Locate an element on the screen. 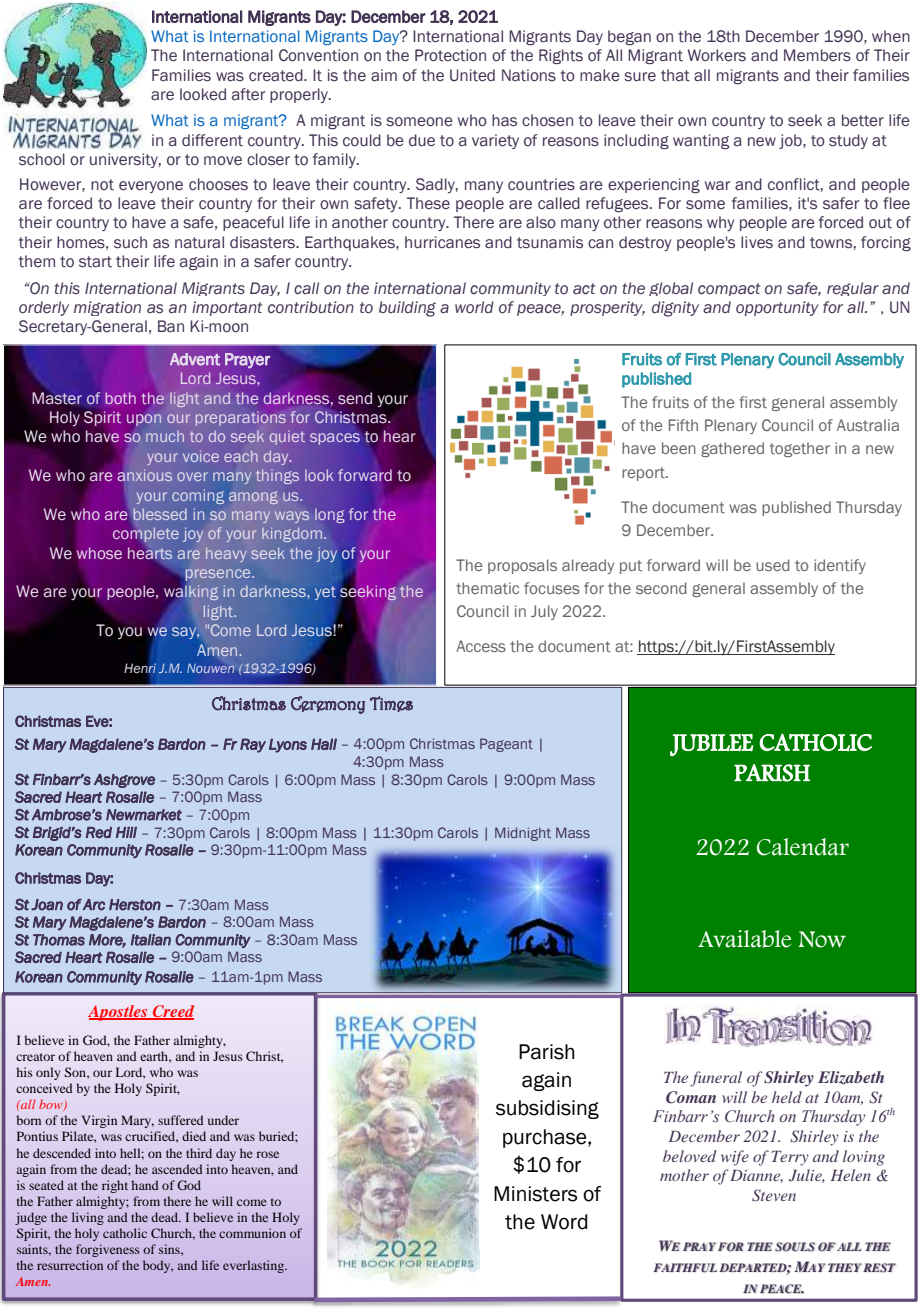 This screenshot has height=1308, width=924. anxious is located at coordinates (145, 474).
